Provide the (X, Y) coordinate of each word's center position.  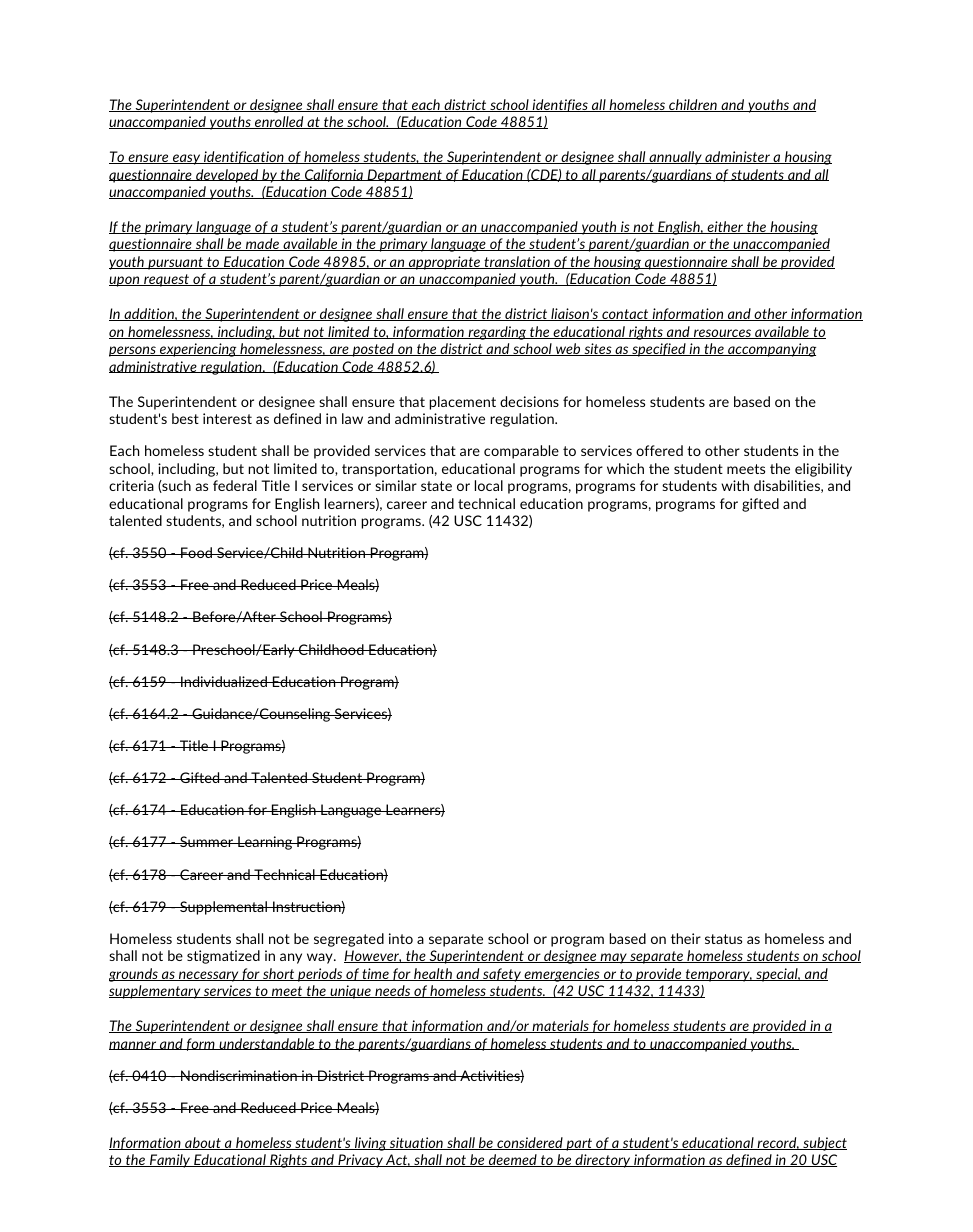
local (489, 485)
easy (187, 159)
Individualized (224, 681)
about (203, 1143)
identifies (560, 105)
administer (737, 157)
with (735, 485)
